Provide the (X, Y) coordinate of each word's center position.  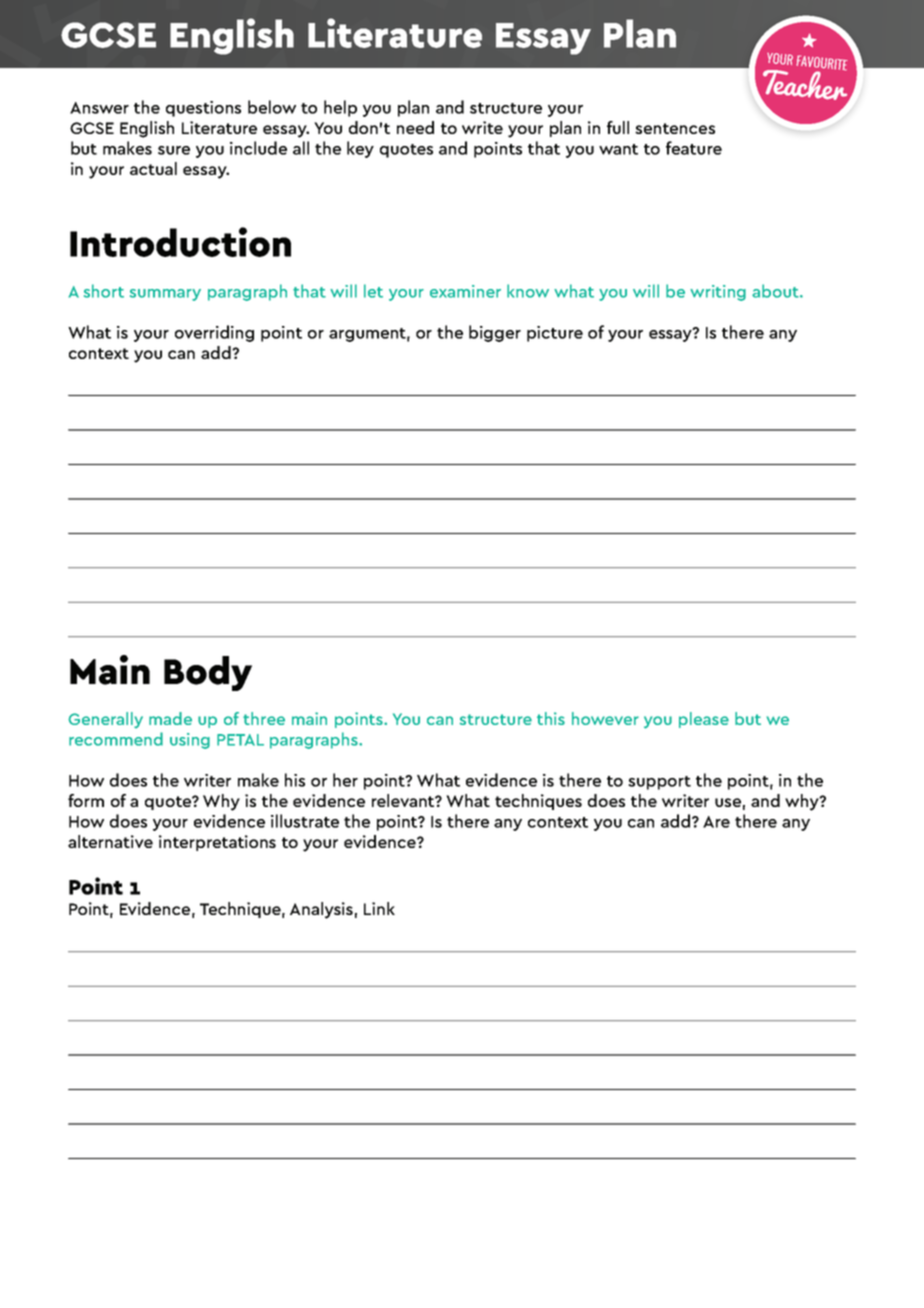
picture (555, 334)
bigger (495, 333)
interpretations (217, 843)
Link (379, 908)
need (415, 127)
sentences (675, 128)
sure (174, 150)
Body (208, 673)
